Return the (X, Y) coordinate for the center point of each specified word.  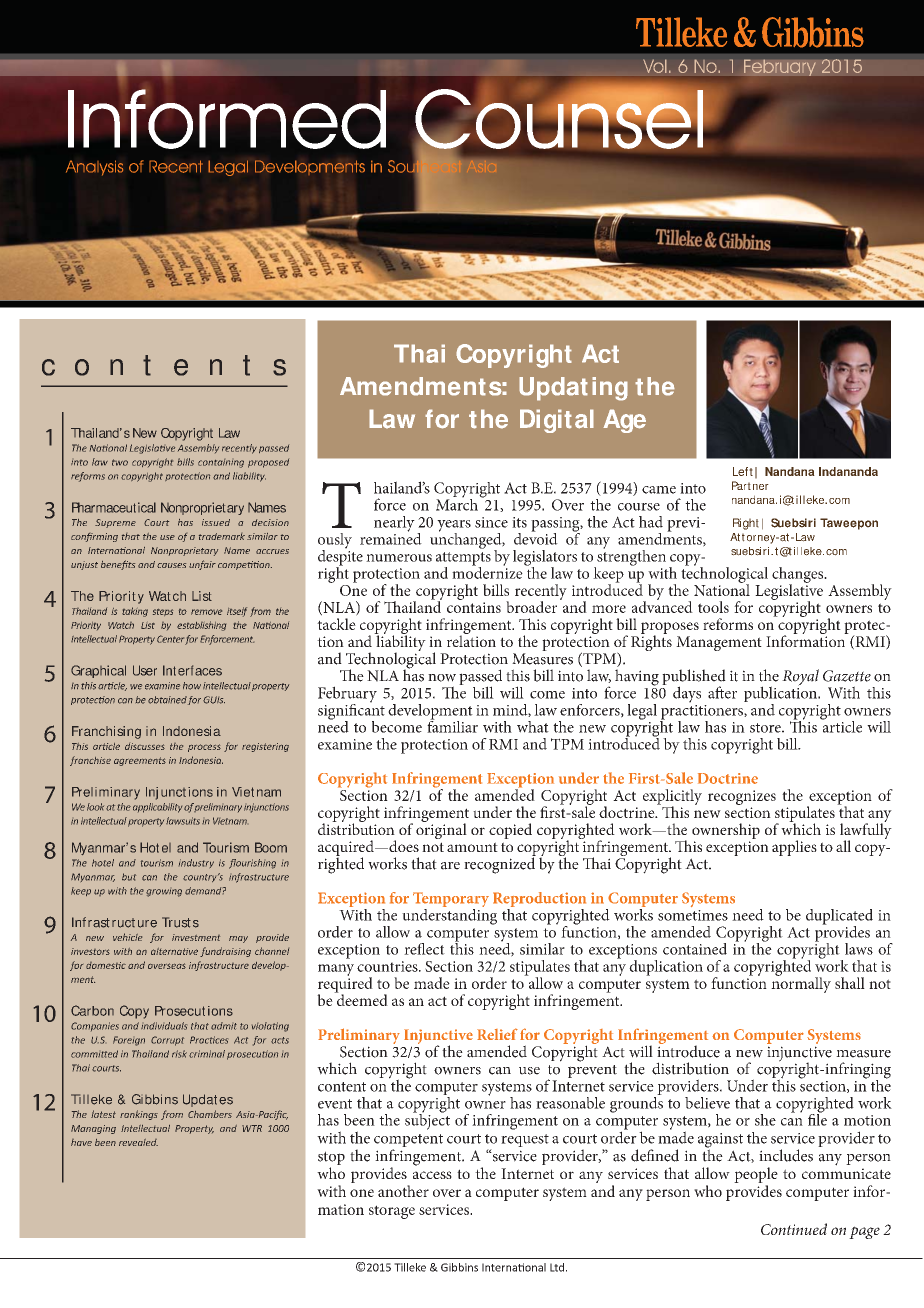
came (659, 490)
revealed (138, 1142)
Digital (557, 421)
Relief (497, 1034)
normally (801, 984)
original (441, 830)
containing (221, 463)
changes (799, 576)
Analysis (94, 168)
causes (171, 565)
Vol (655, 66)
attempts (463, 560)
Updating (573, 389)
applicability (157, 808)
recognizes (742, 797)
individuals (164, 1026)
